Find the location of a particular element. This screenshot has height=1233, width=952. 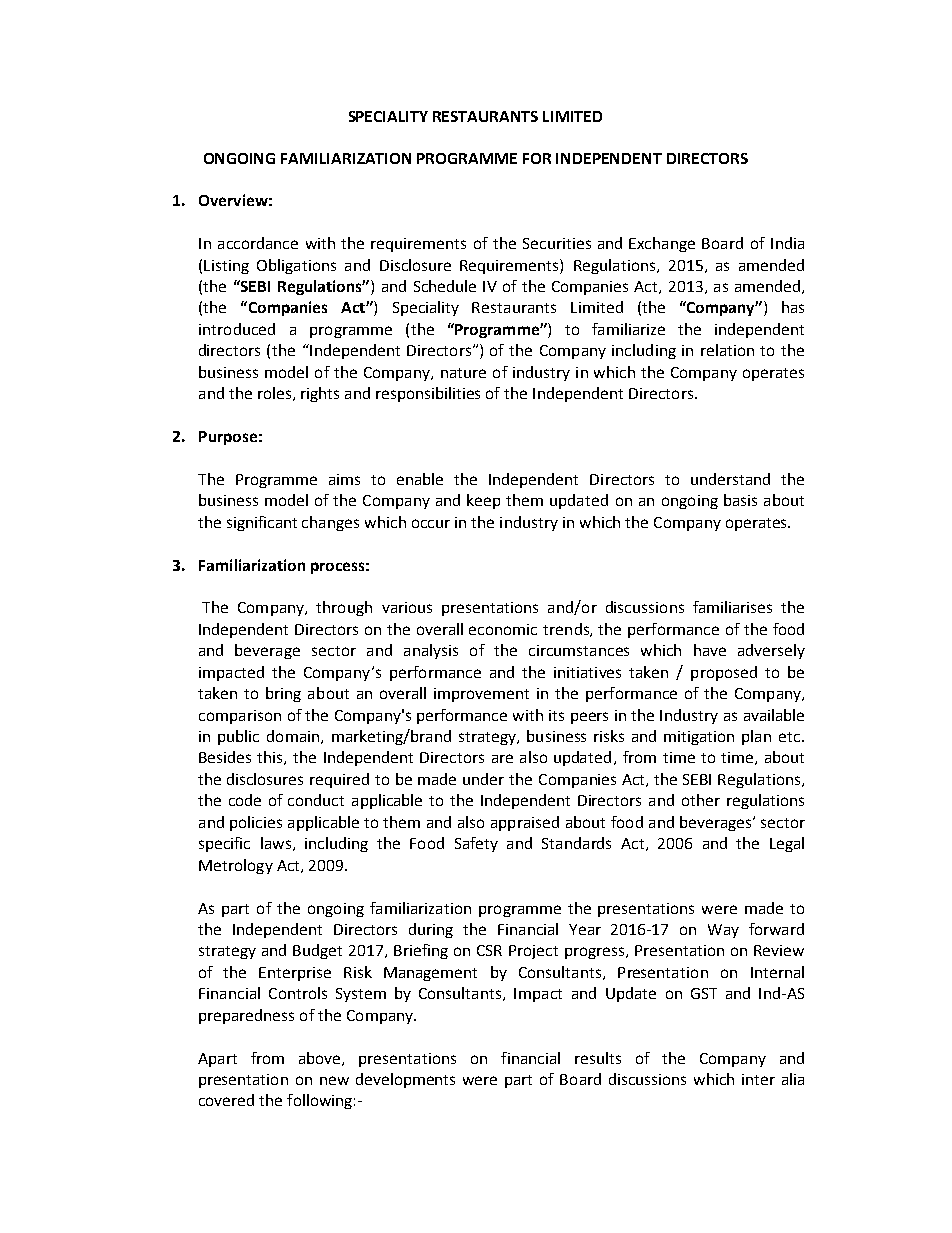

improvement is located at coordinates (481, 695).
